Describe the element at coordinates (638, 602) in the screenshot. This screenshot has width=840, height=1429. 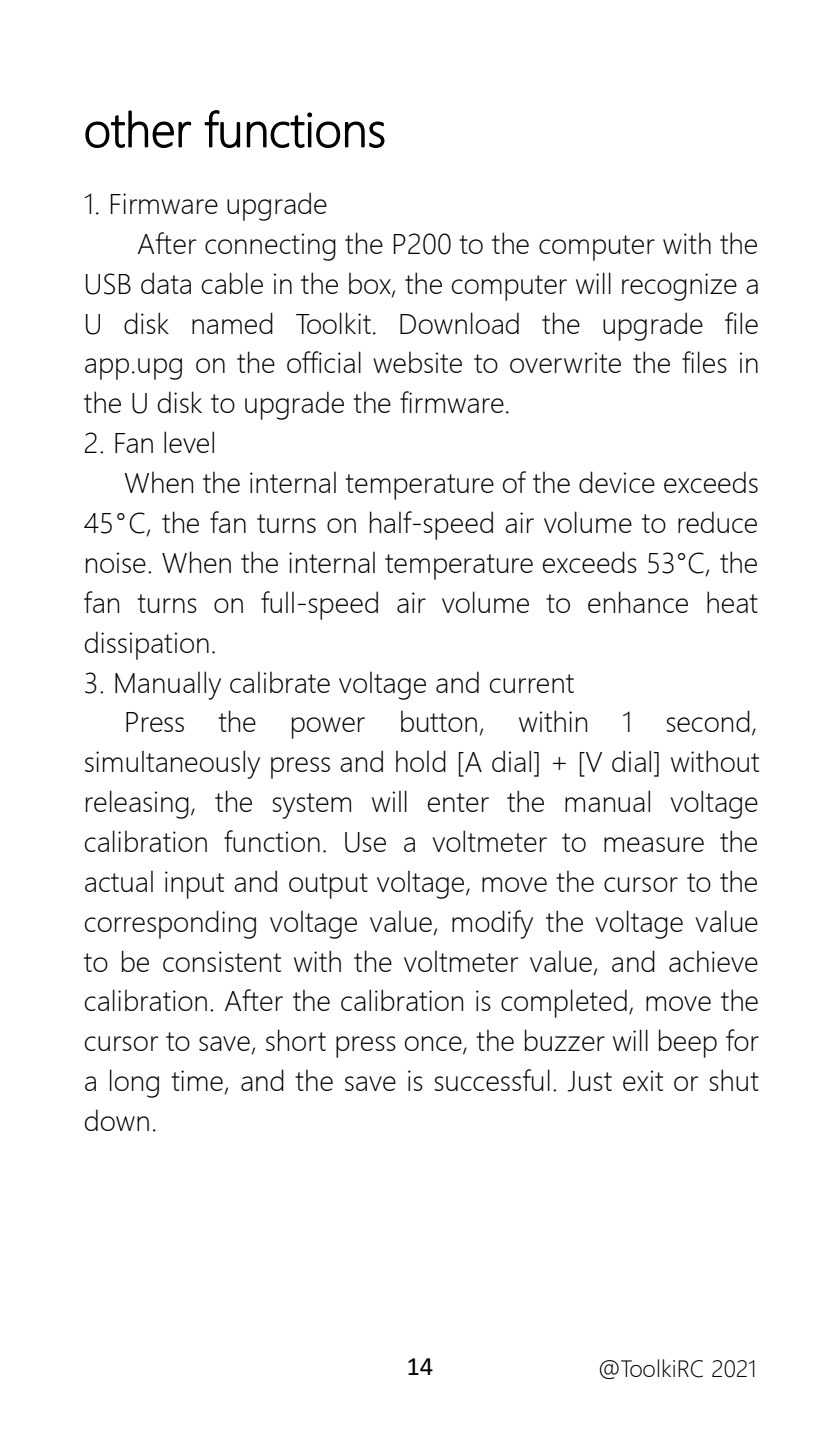
I see `enhance` at that location.
